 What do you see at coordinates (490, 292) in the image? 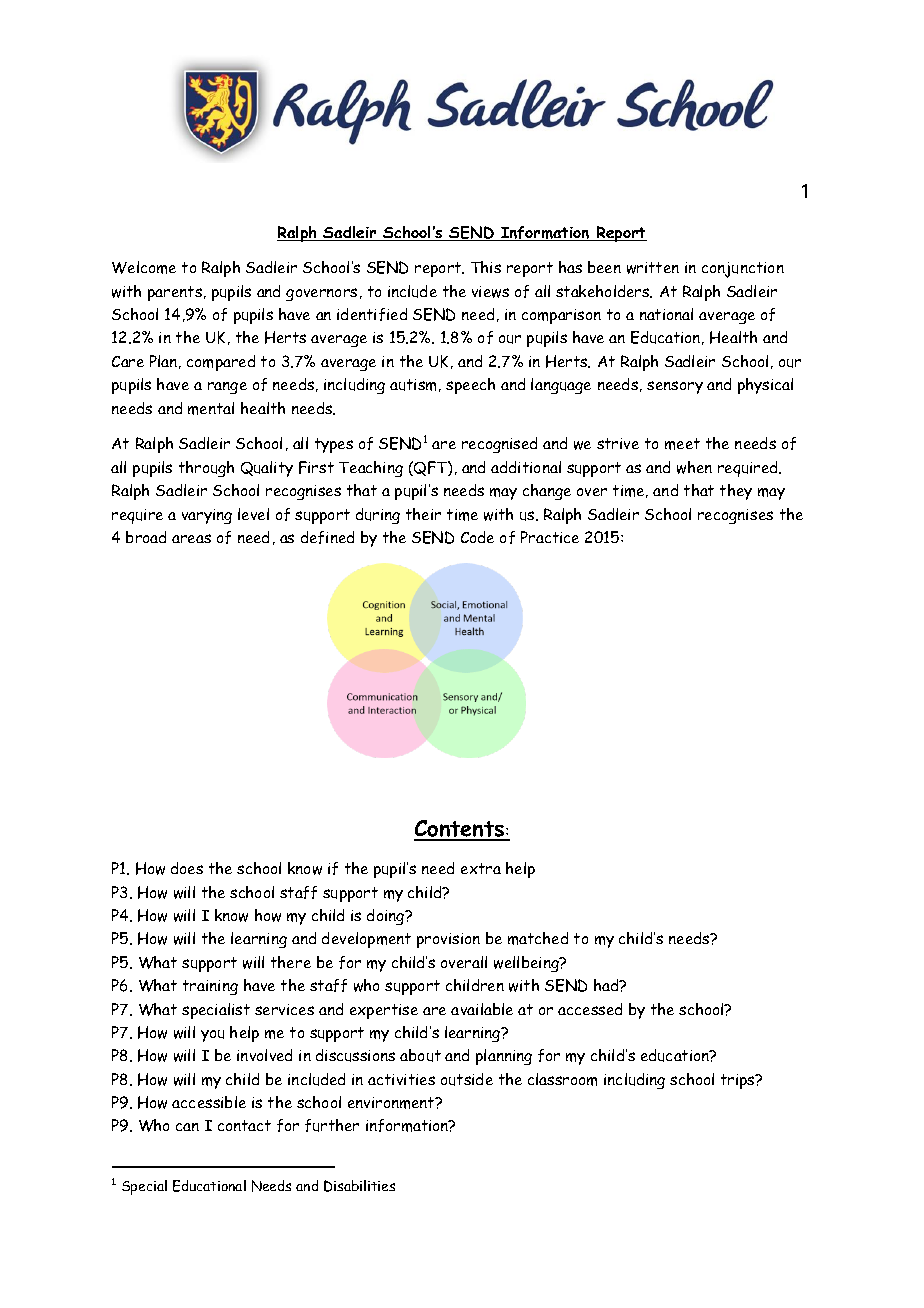
I see `views` at bounding box center [490, 292].
